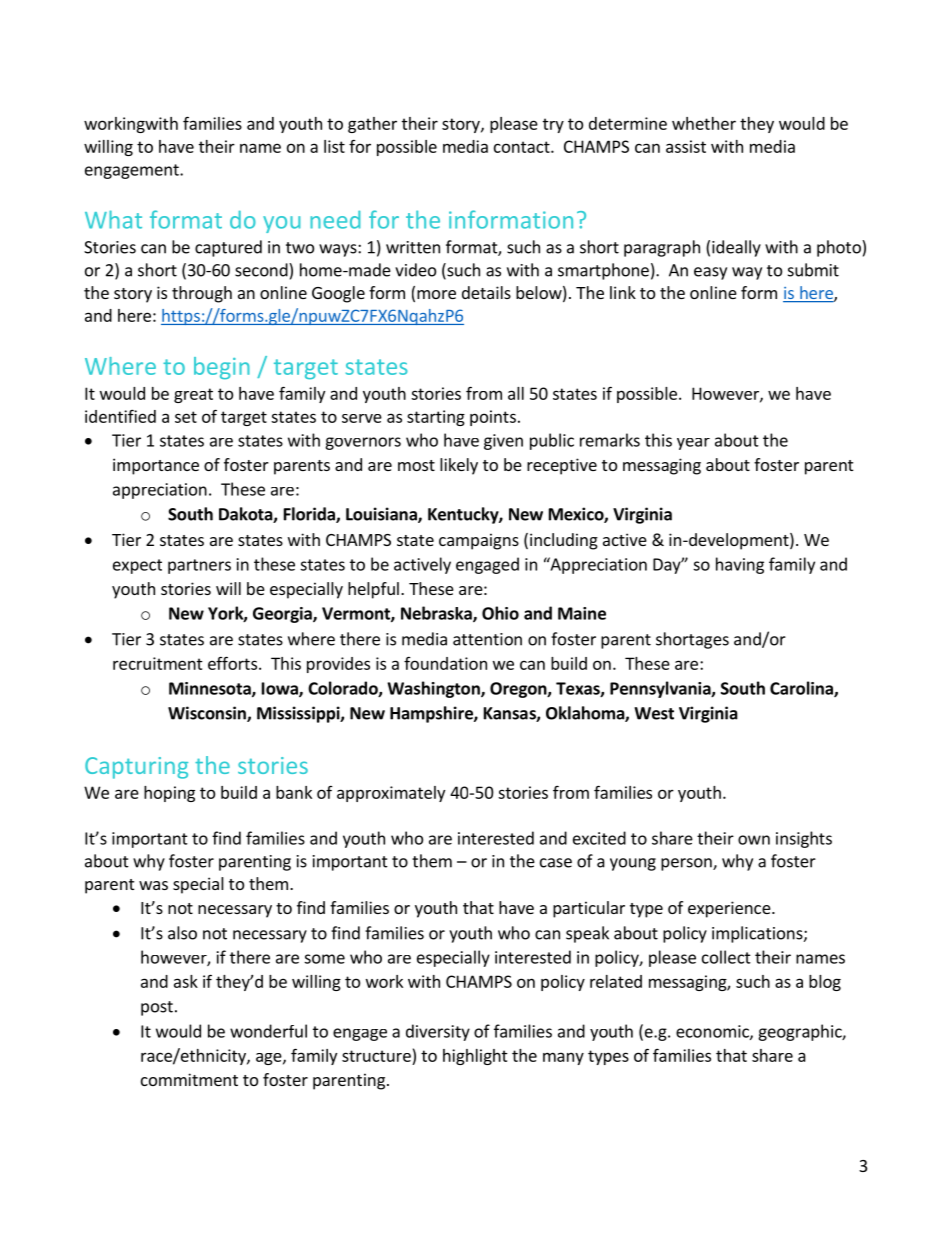  I want to click on list, so click(334, 146).
